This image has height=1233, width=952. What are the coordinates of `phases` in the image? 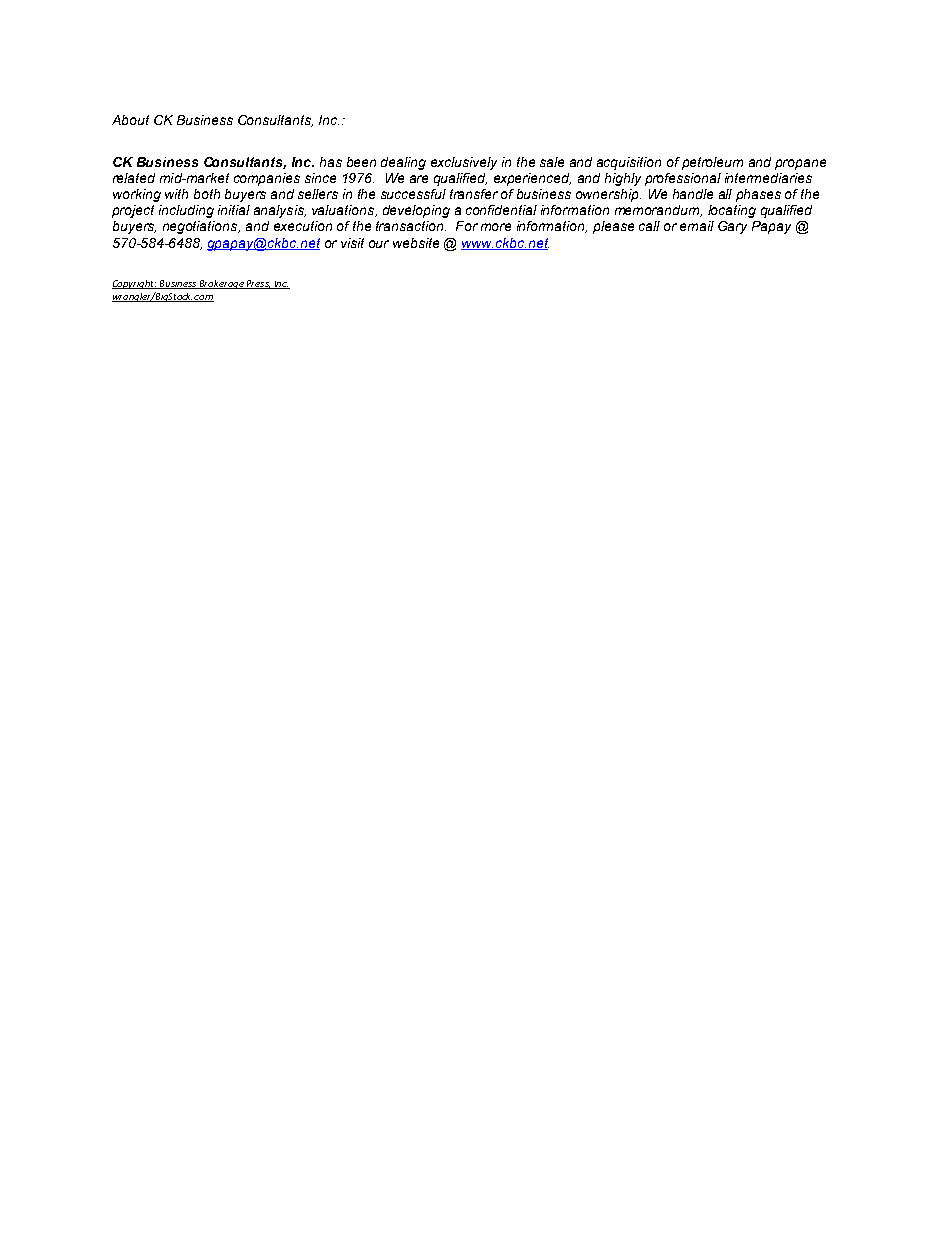 It's located at (758, 195).
